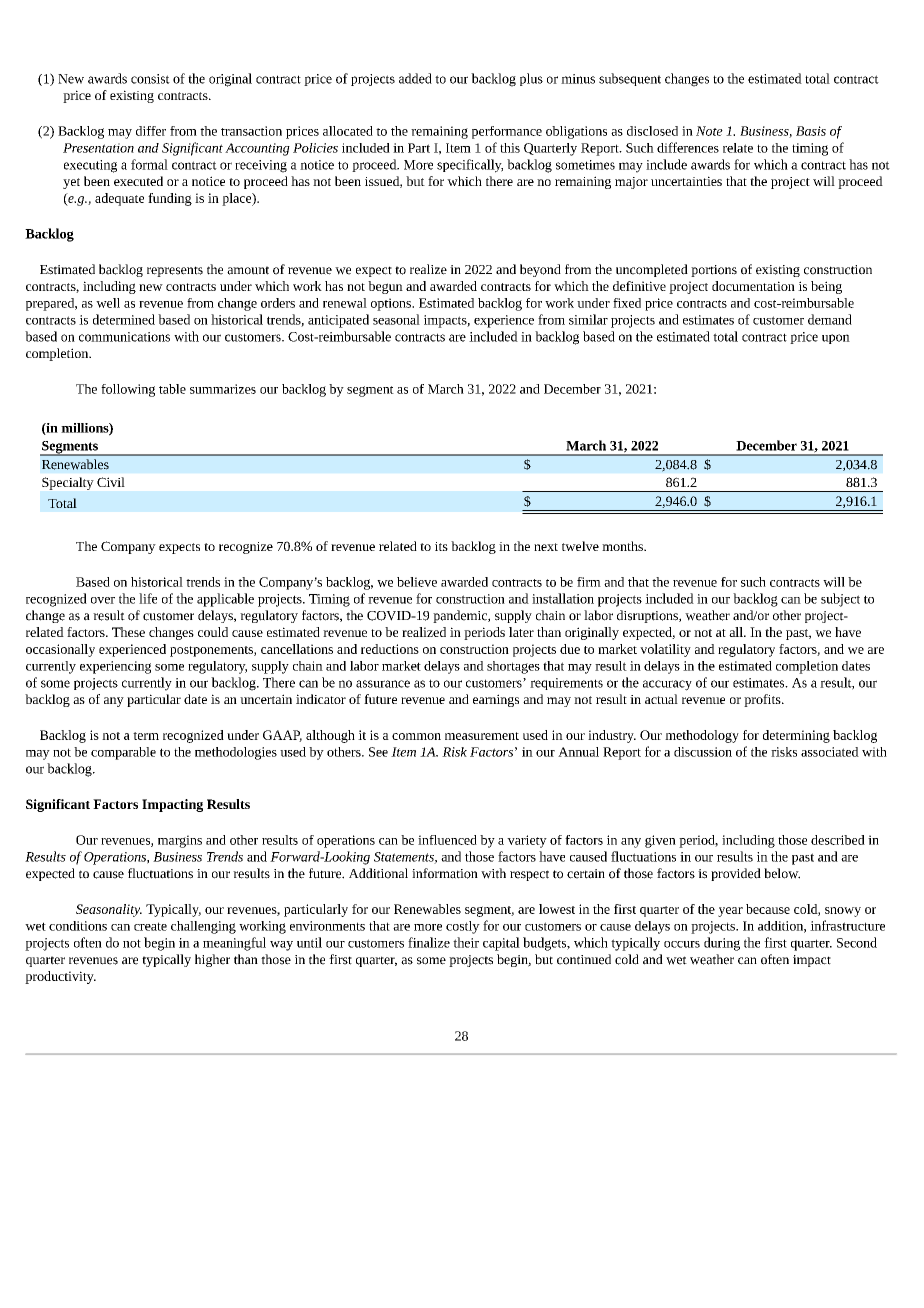 The width and height of the document is (924, 1308). I want to click on consist, so click(150, 79).
